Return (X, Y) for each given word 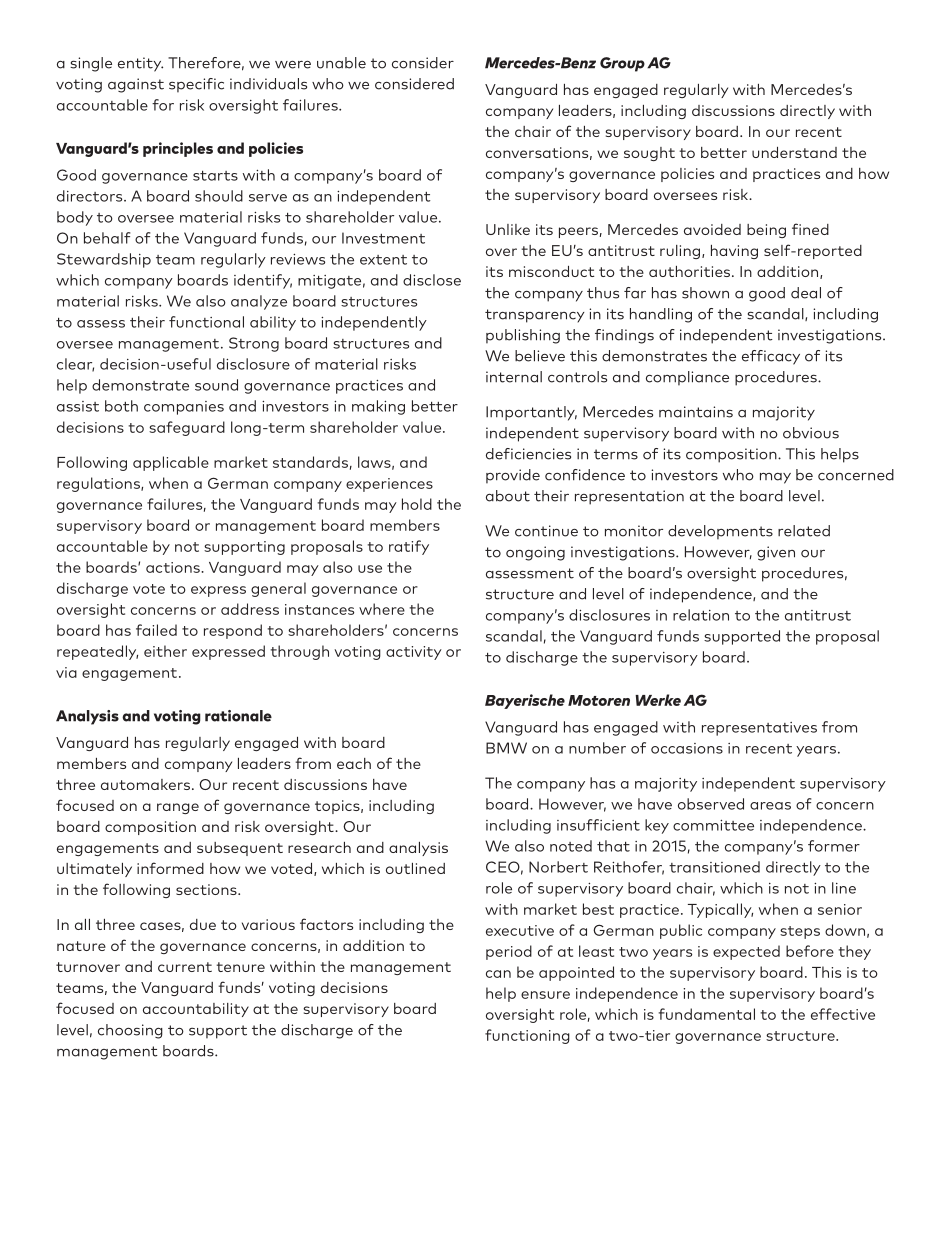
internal (514, 377)
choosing (130, 1031)
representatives (759, 729)
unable (341, 63)
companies (184, 408)
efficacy (771, 357)
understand (794, 152)
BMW (506, 748)
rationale (238, 716)
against (136, 85)
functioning (527, 1036)
